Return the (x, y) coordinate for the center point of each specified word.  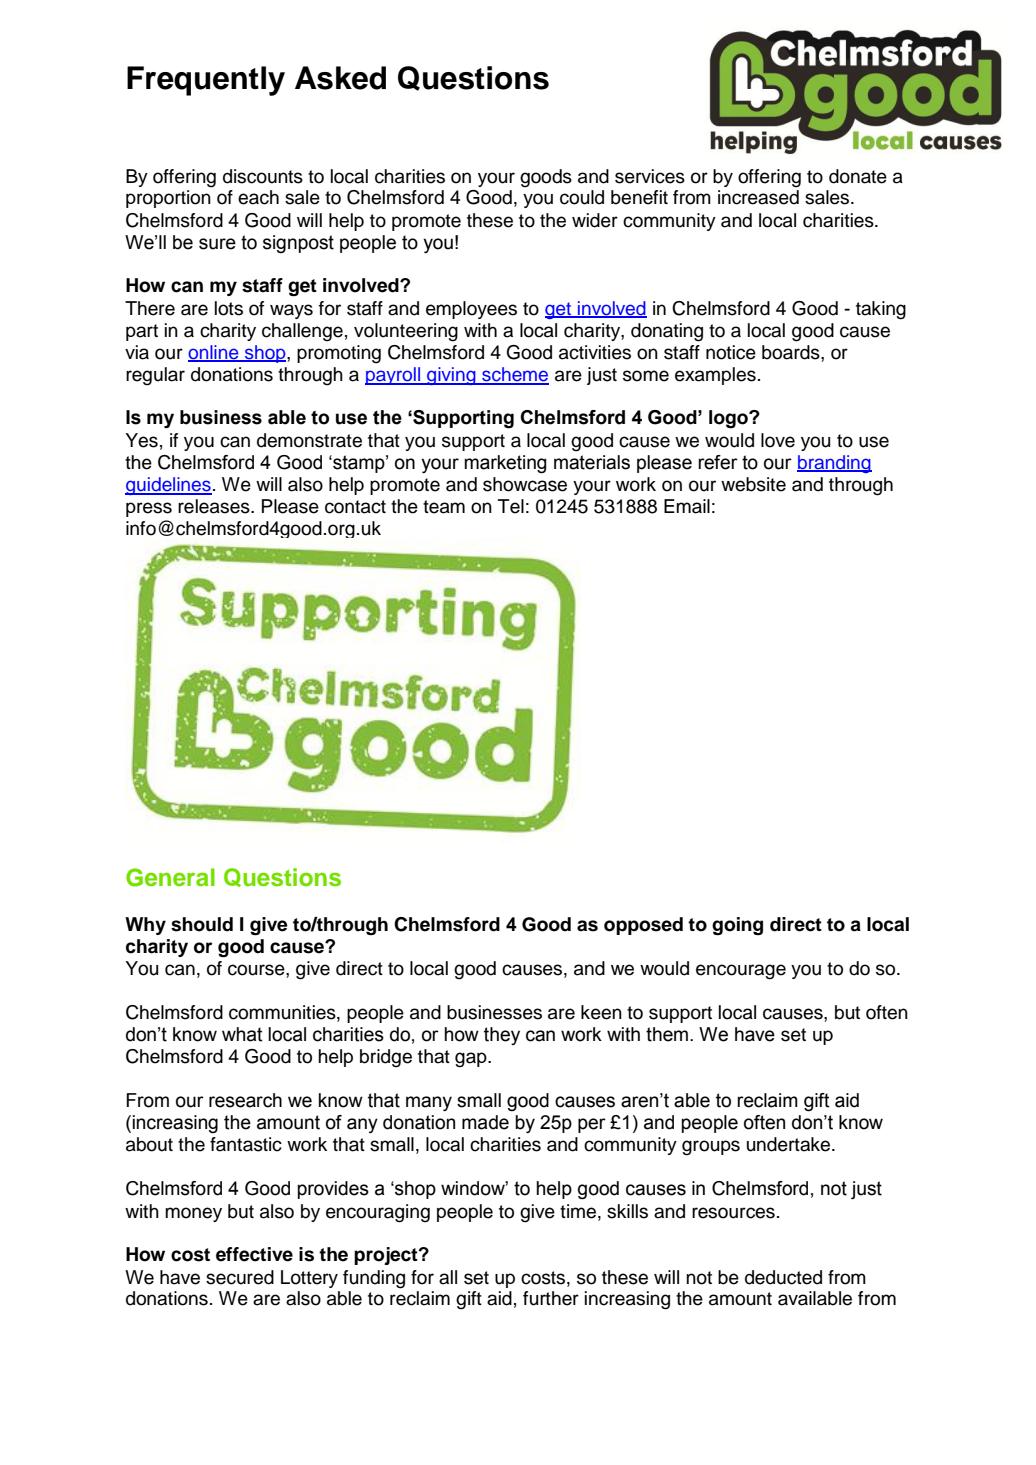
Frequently (206, 81)
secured (240, 1277)
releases (215, 506)
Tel (511, 506)
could (582, 197)
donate (858, 176)
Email (687, 506)
